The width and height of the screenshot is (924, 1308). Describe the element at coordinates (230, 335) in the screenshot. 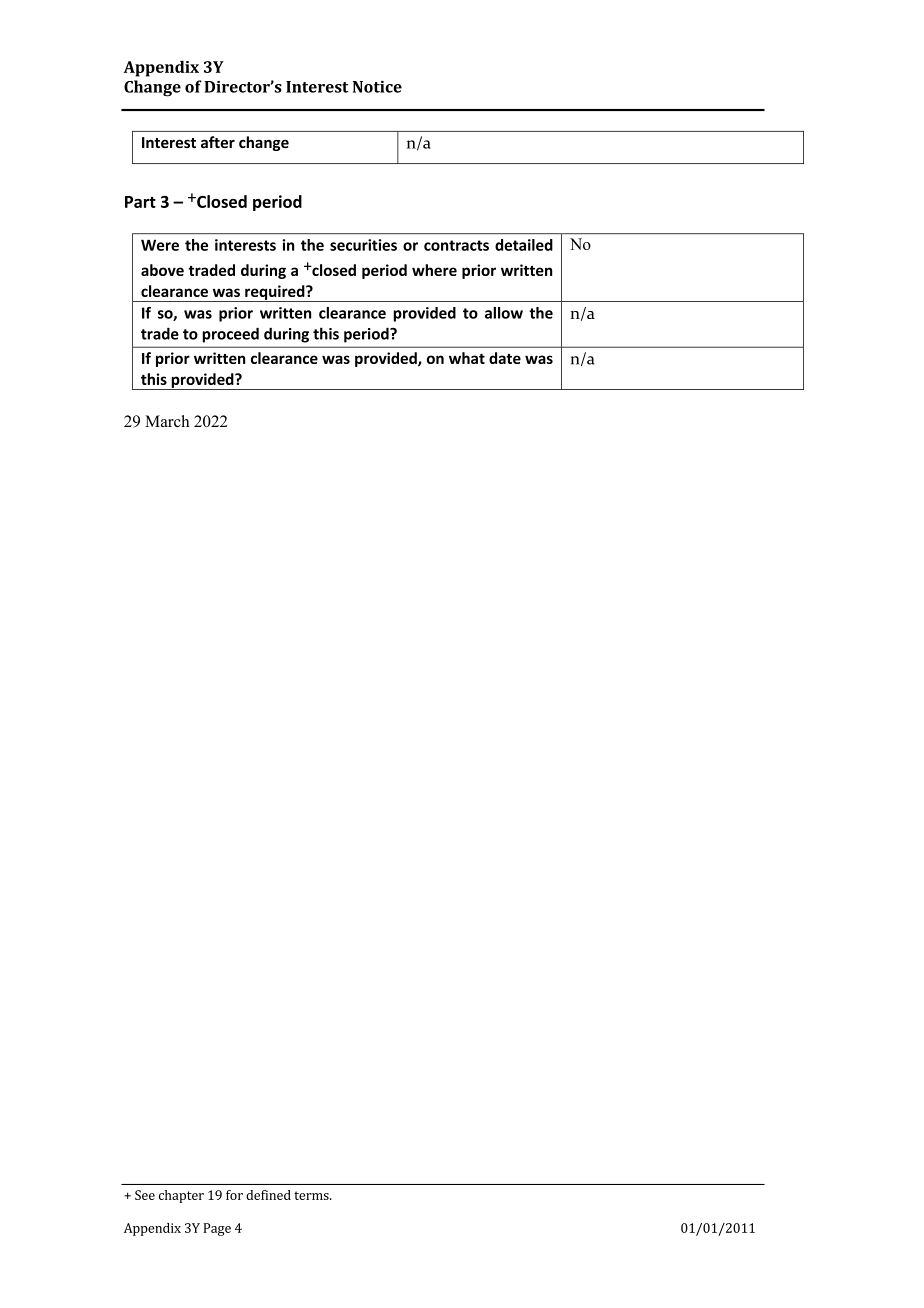

I see `proceed` at that location.
